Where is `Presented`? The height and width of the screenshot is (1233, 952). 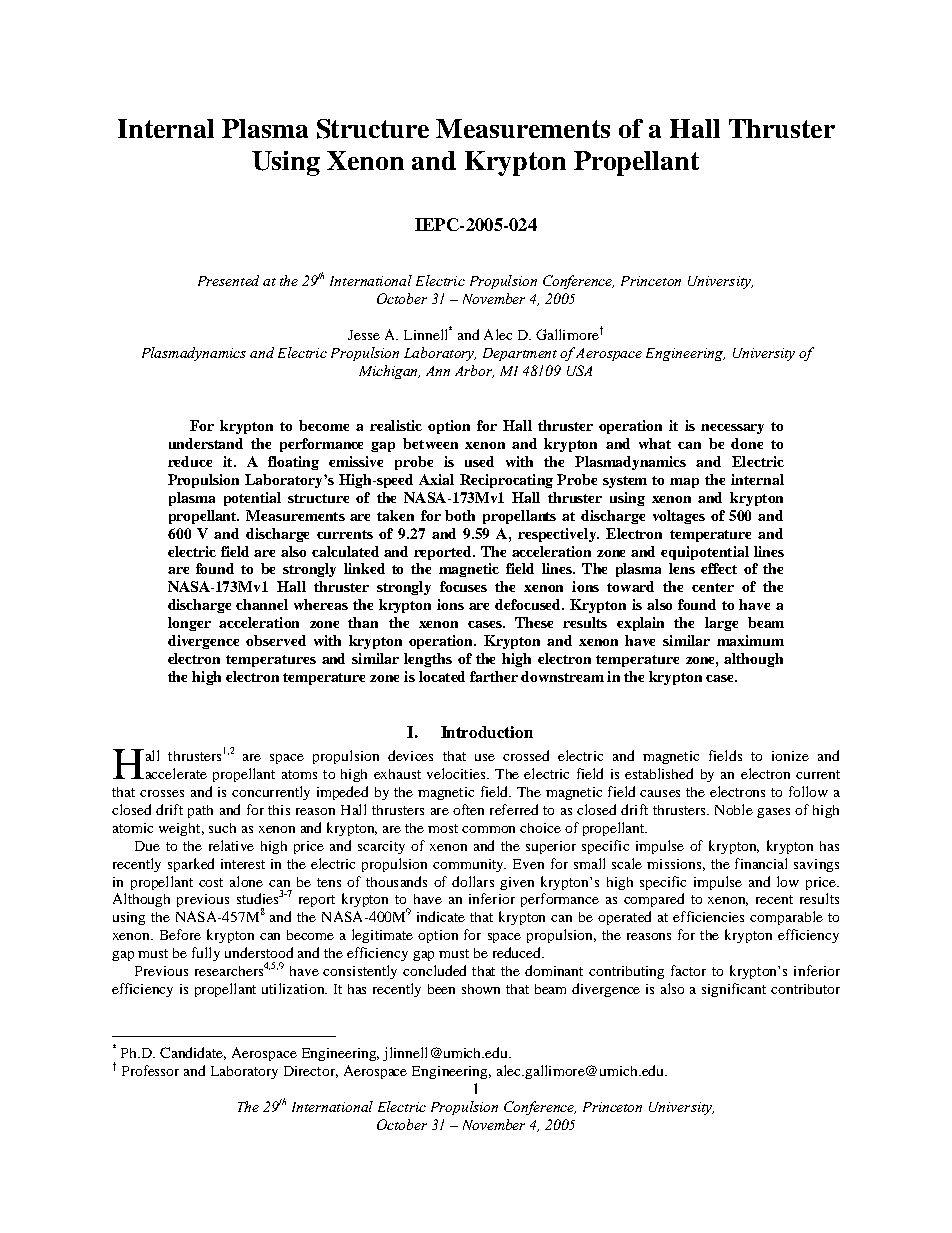
Presented is located at coordinates (228, 280).
